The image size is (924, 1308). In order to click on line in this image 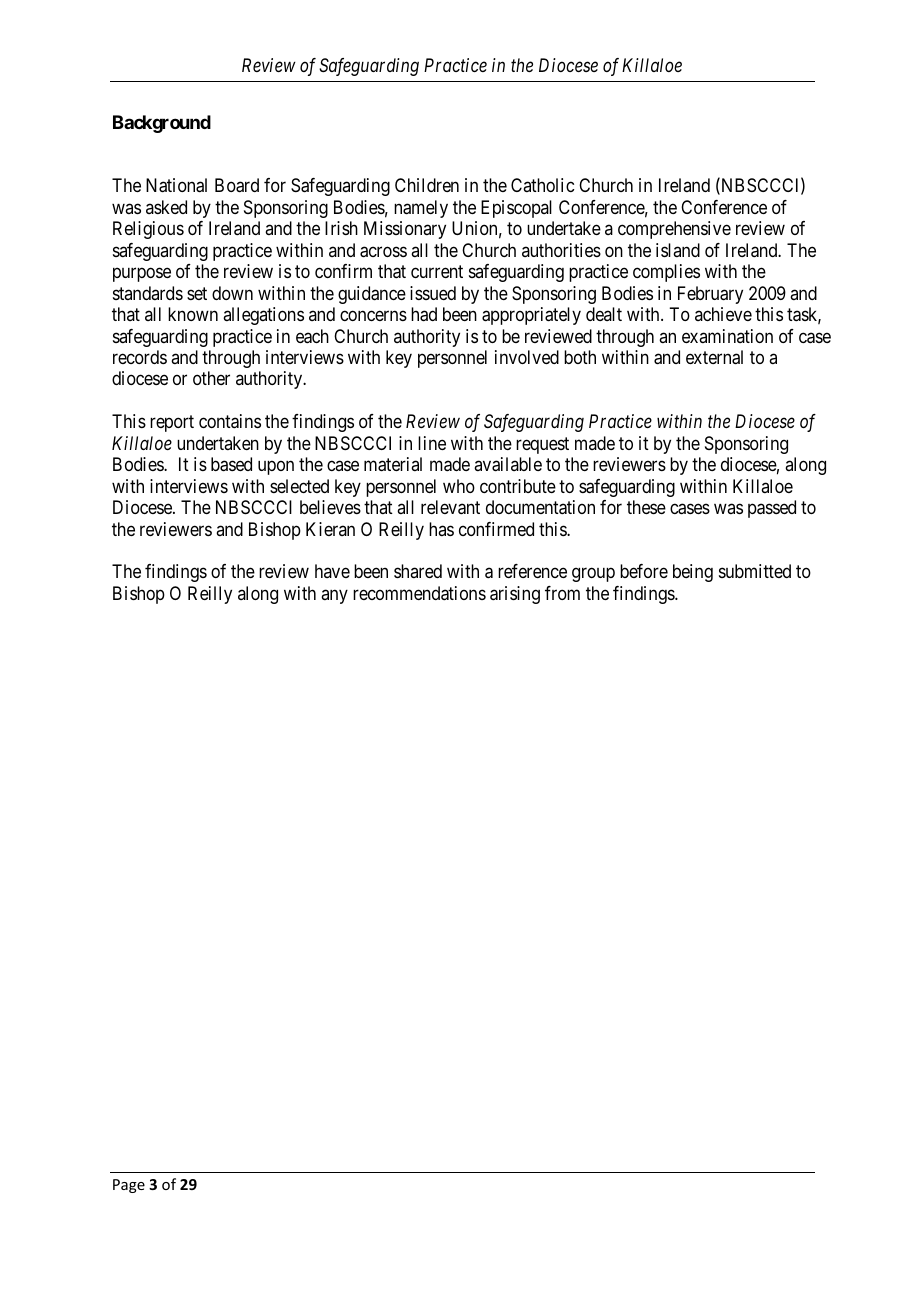, I will do `click(432, 443)`.
